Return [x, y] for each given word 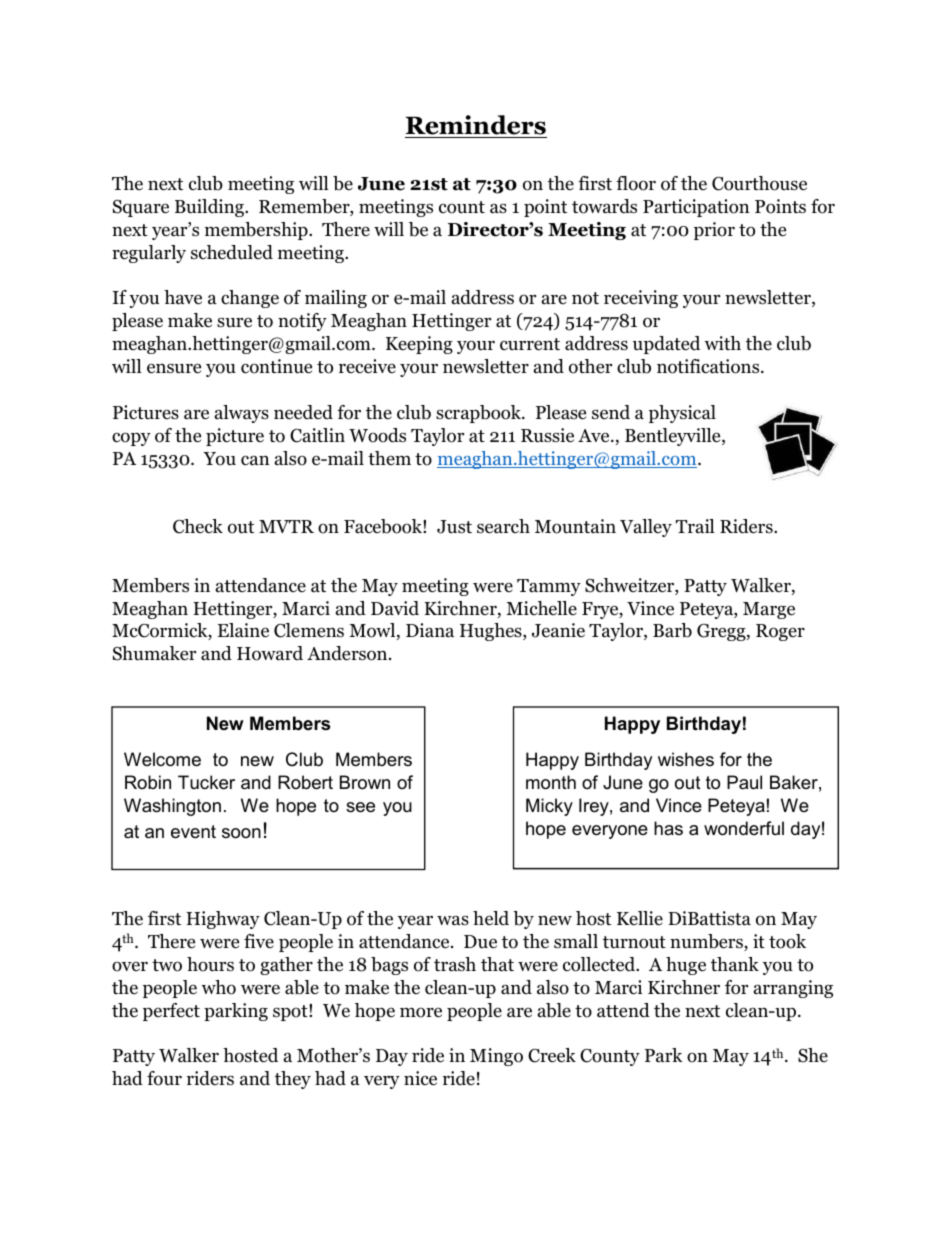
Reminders [476, 126]
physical [682, 414]
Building [210, 208]
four [164, 1078]
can [255, 460]
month [551, 782]
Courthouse [759, 183]
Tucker [206, 782]
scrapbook [479, 414]
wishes [686, 759]
